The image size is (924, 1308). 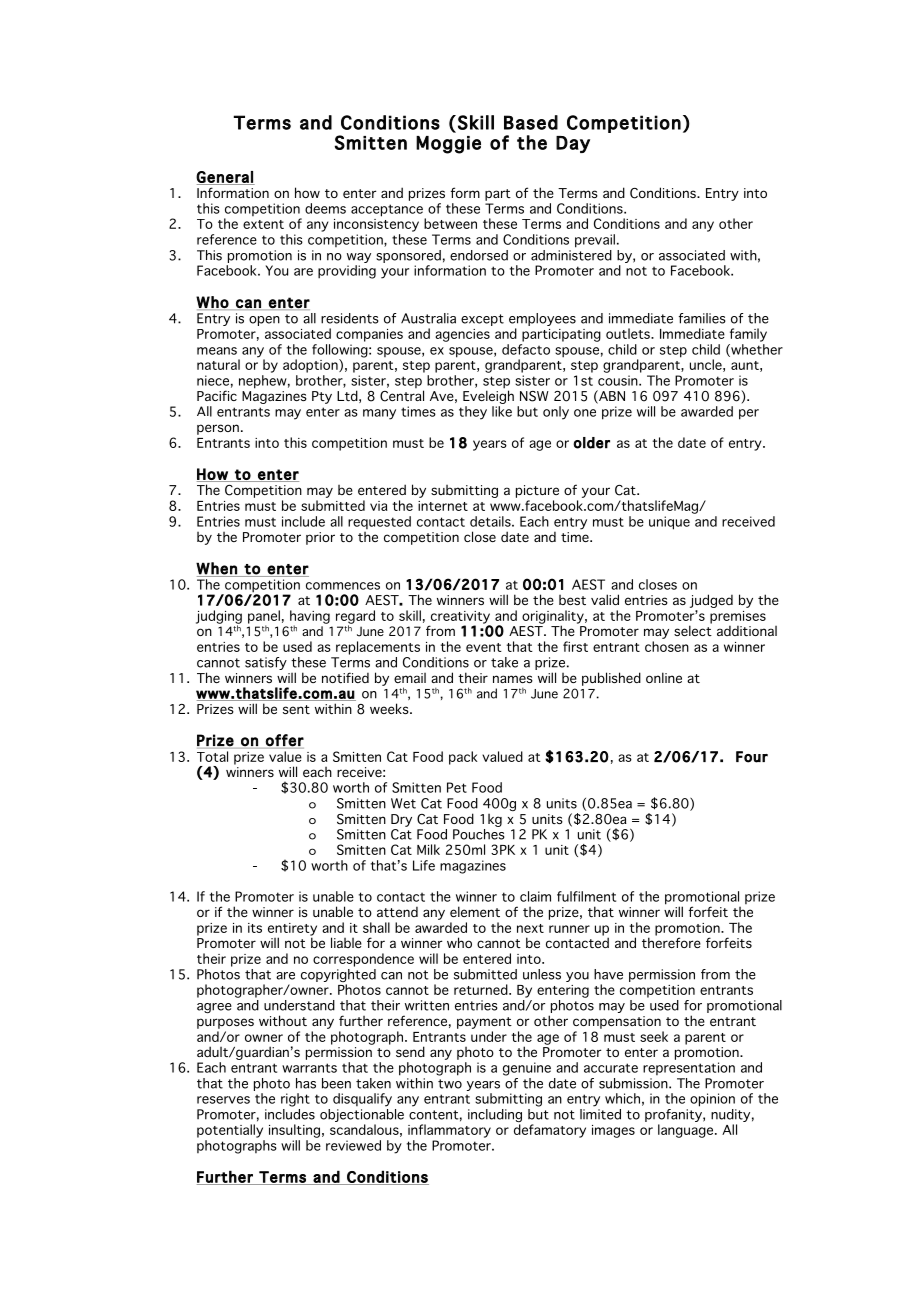 I want to click on Pouches, so click(x=479, y=833).
